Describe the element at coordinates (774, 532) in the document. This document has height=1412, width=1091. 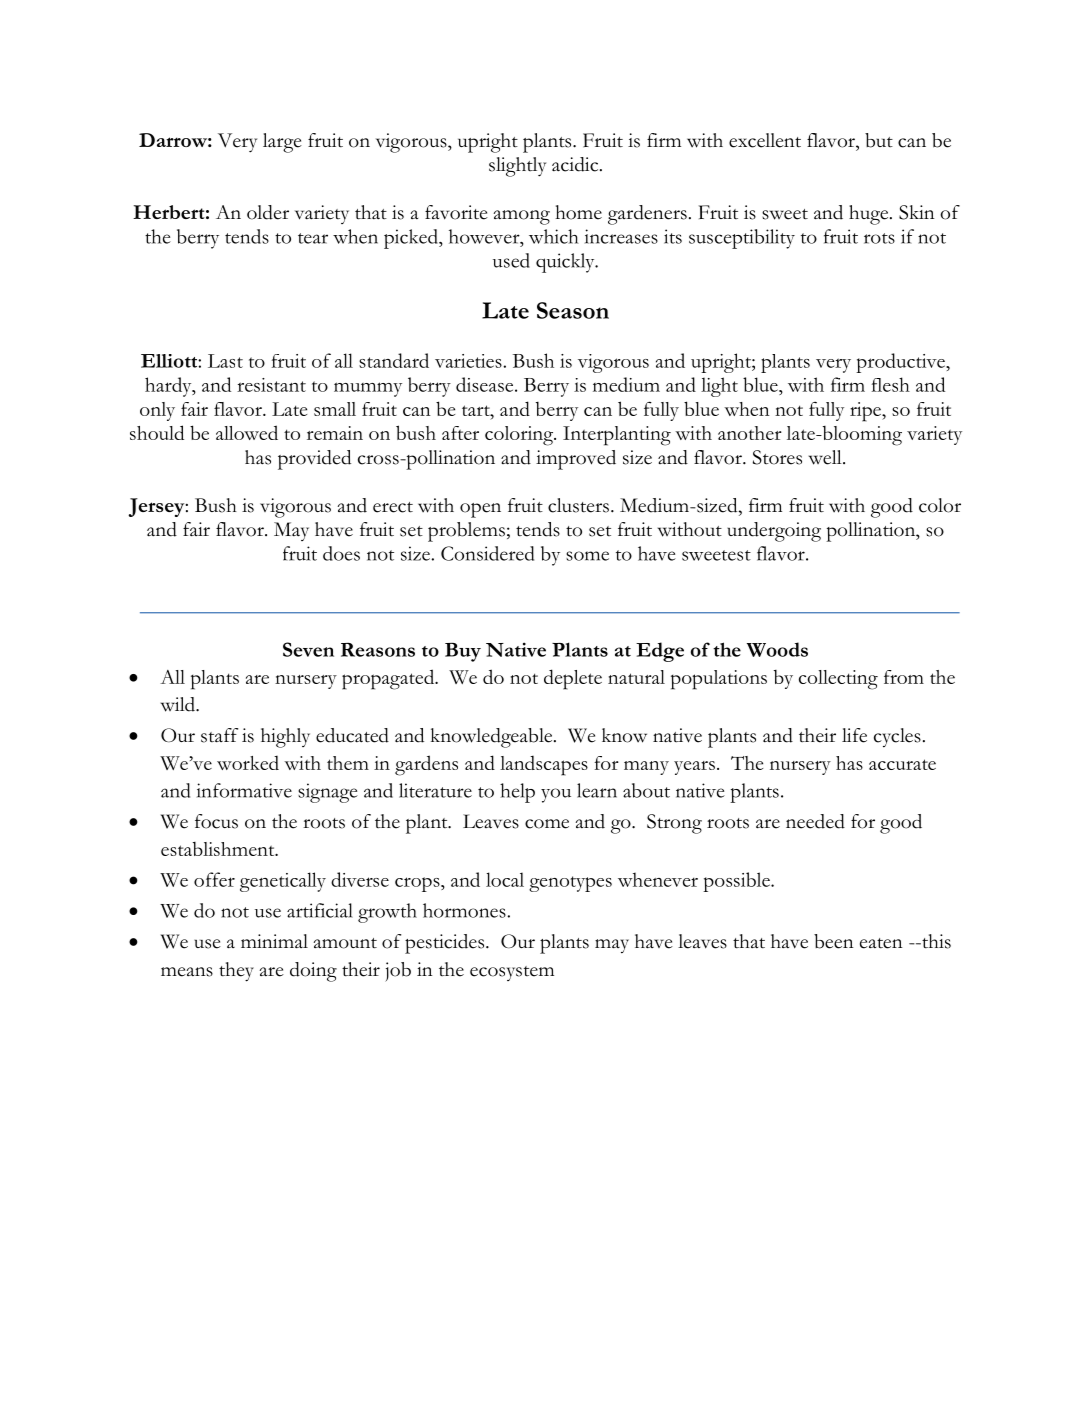
I see `undergoing` at that location.
